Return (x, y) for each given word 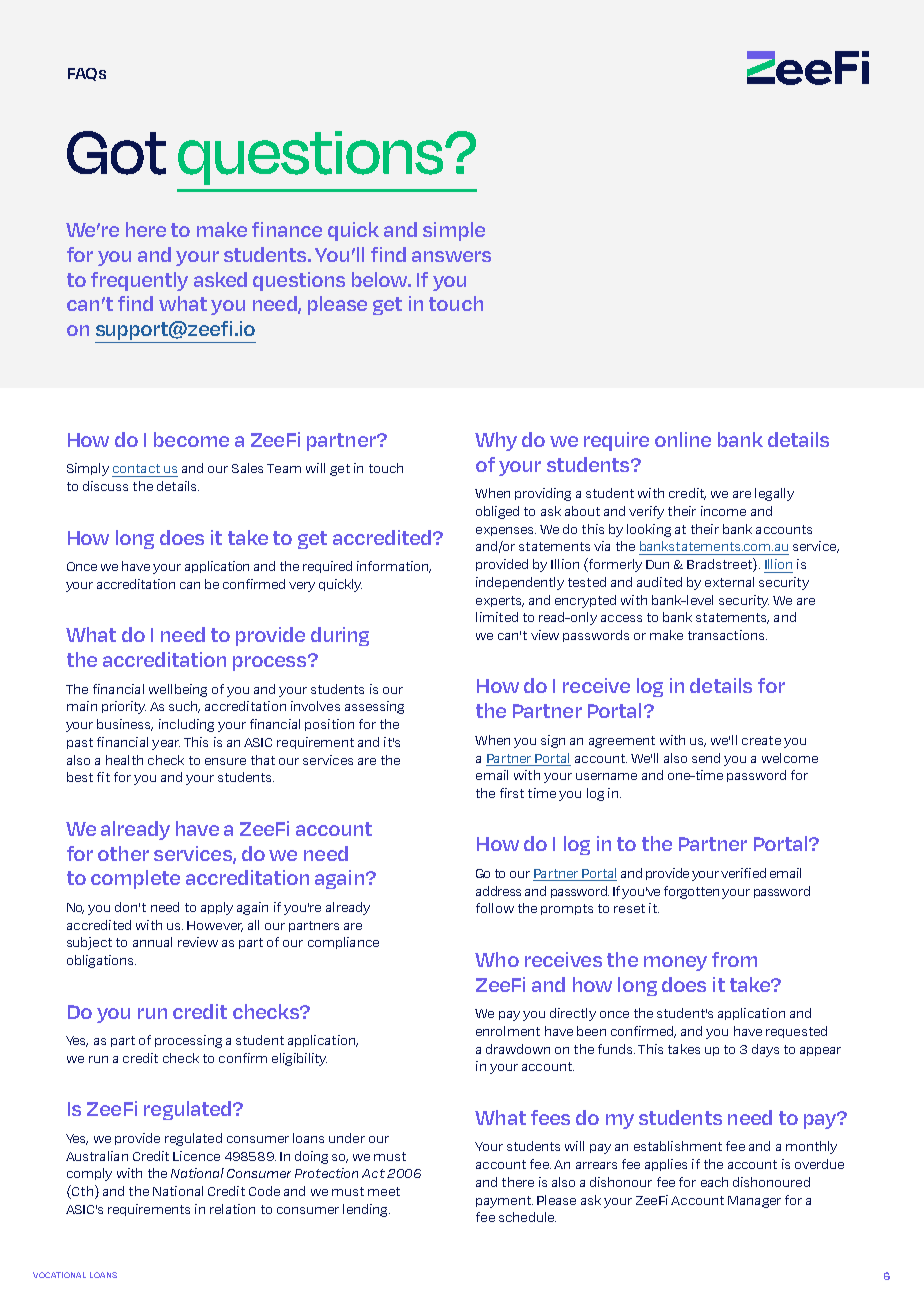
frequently (139, 281)
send (706, 758)
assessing (374, 707)
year (166, 745)
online (683, 439)
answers (451, 256)
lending (366, 1210)
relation (232, 1209)
